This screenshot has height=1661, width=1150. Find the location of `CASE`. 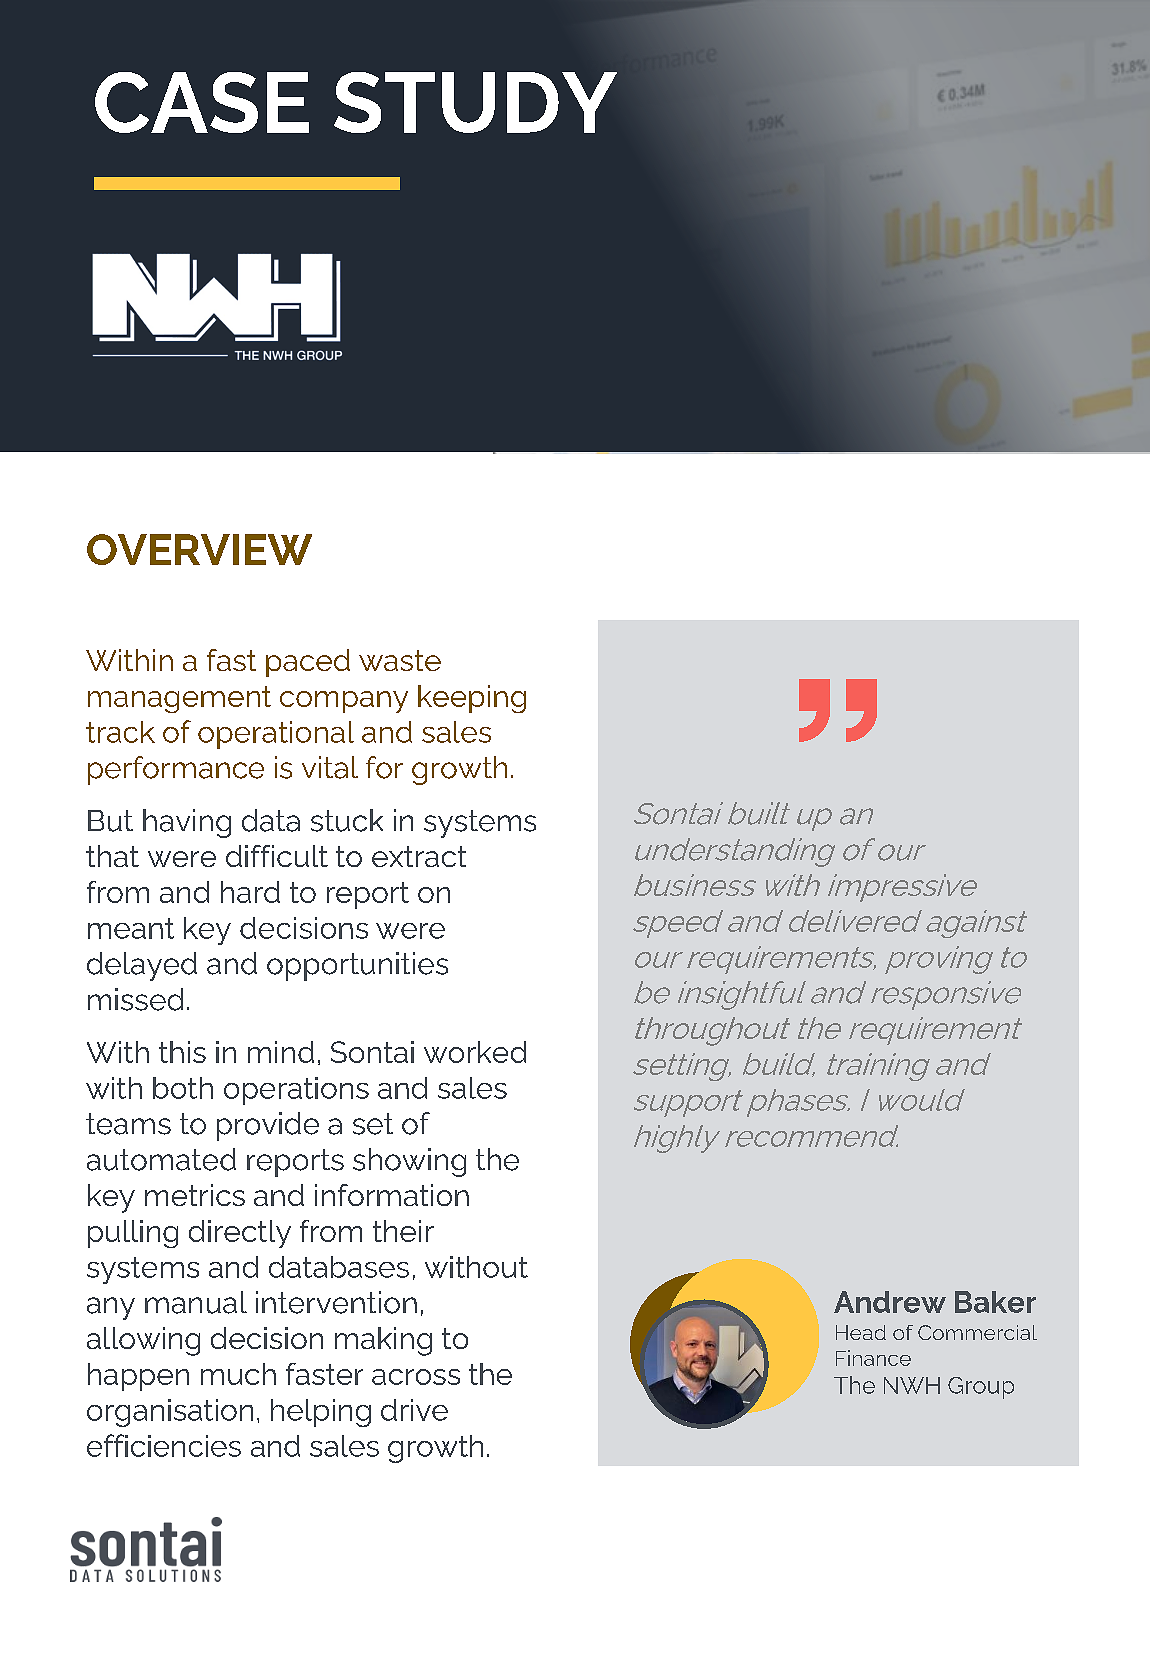

CASE is located at coordinates (202, 102).
